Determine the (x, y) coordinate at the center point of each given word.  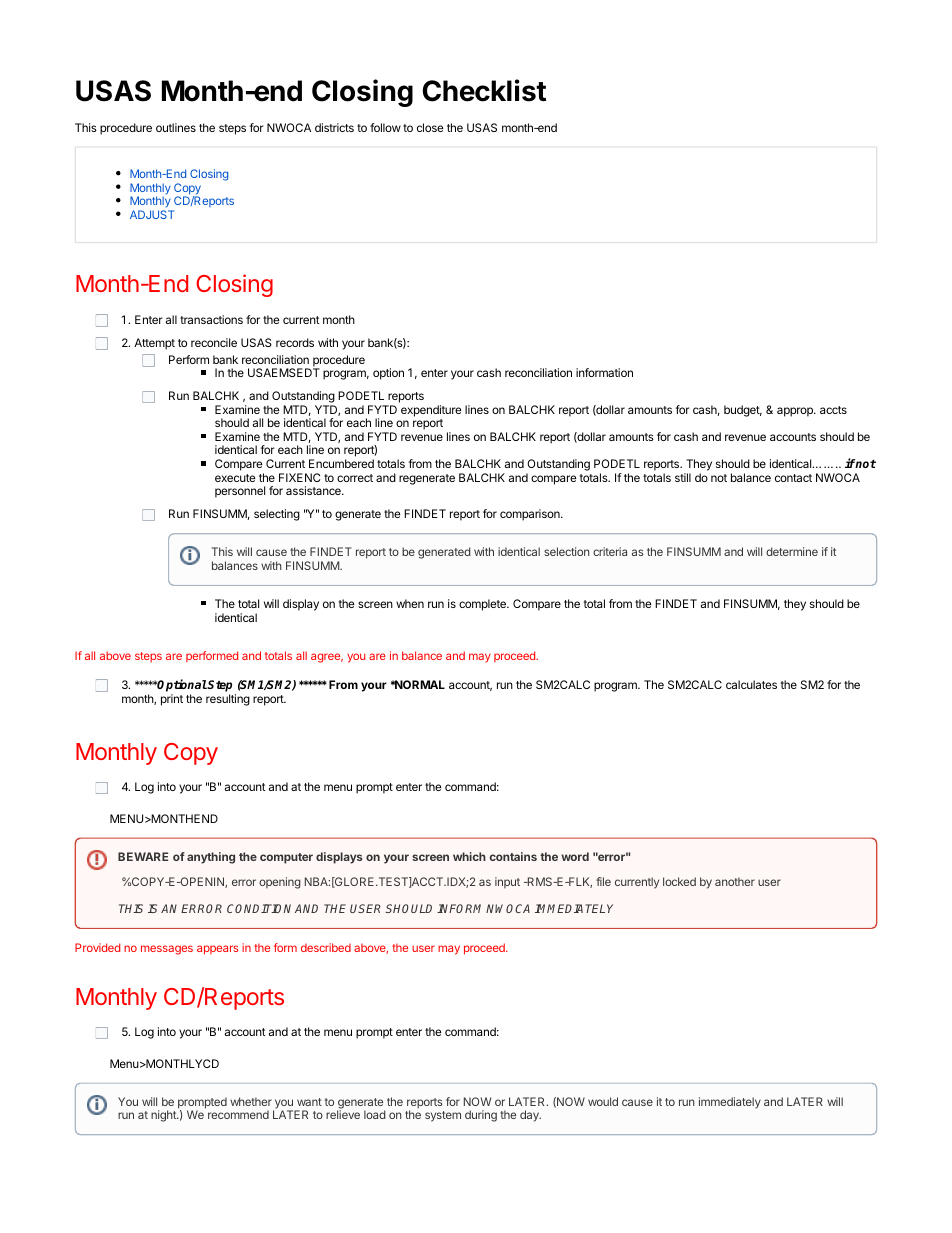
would (603, 1101)
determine (792, 551)
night (164, 1116)
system (443, 1116)
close (430, 127)
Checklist (484, 90)
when (410, 603)
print (172, 700)
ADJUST (152, 214)
